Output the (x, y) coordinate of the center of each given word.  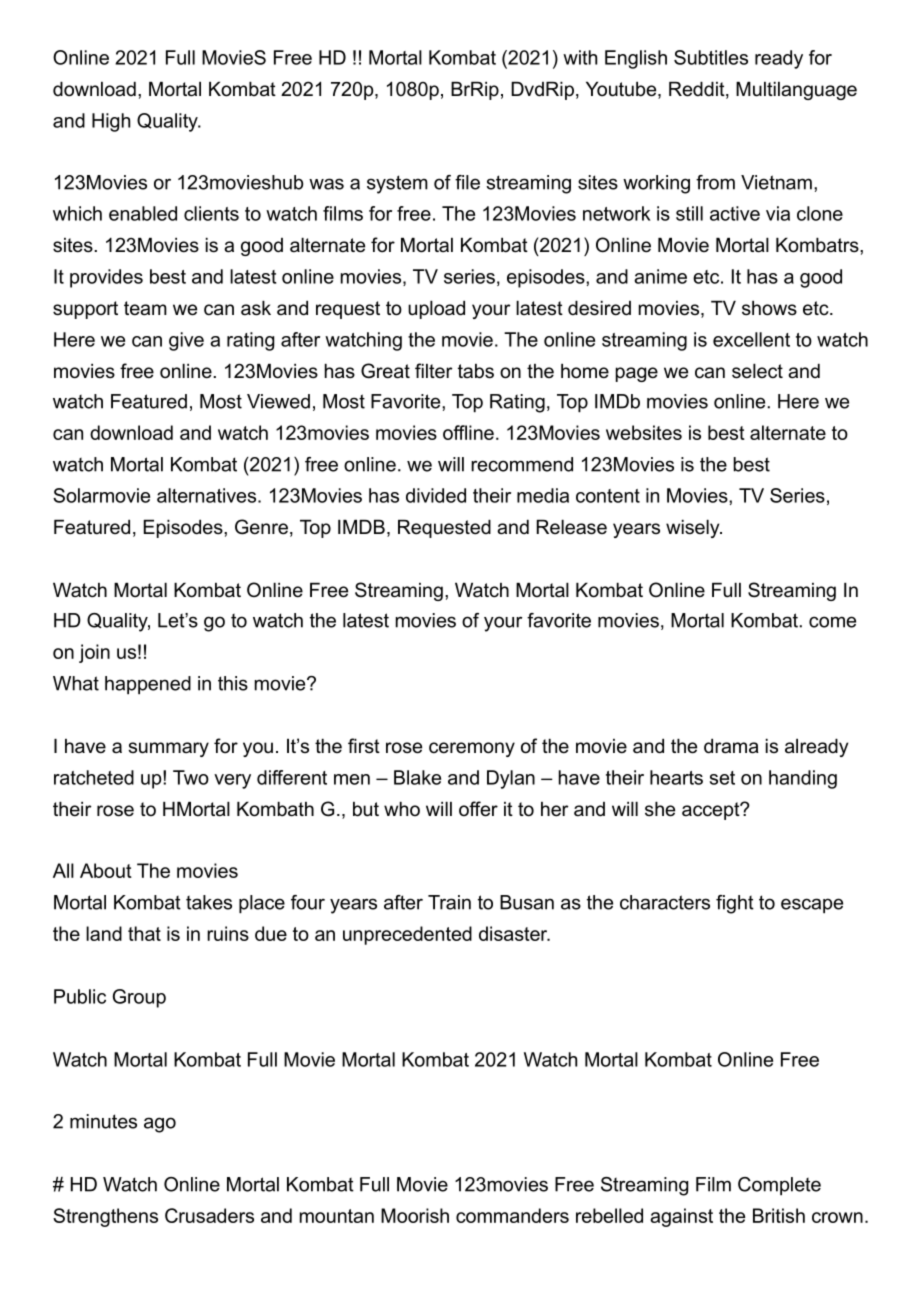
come (832, 622)
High (111, 122)
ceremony (472, 749)
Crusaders (209, 1215)
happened (148, 685)
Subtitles (711, 57)
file (467, 182)
